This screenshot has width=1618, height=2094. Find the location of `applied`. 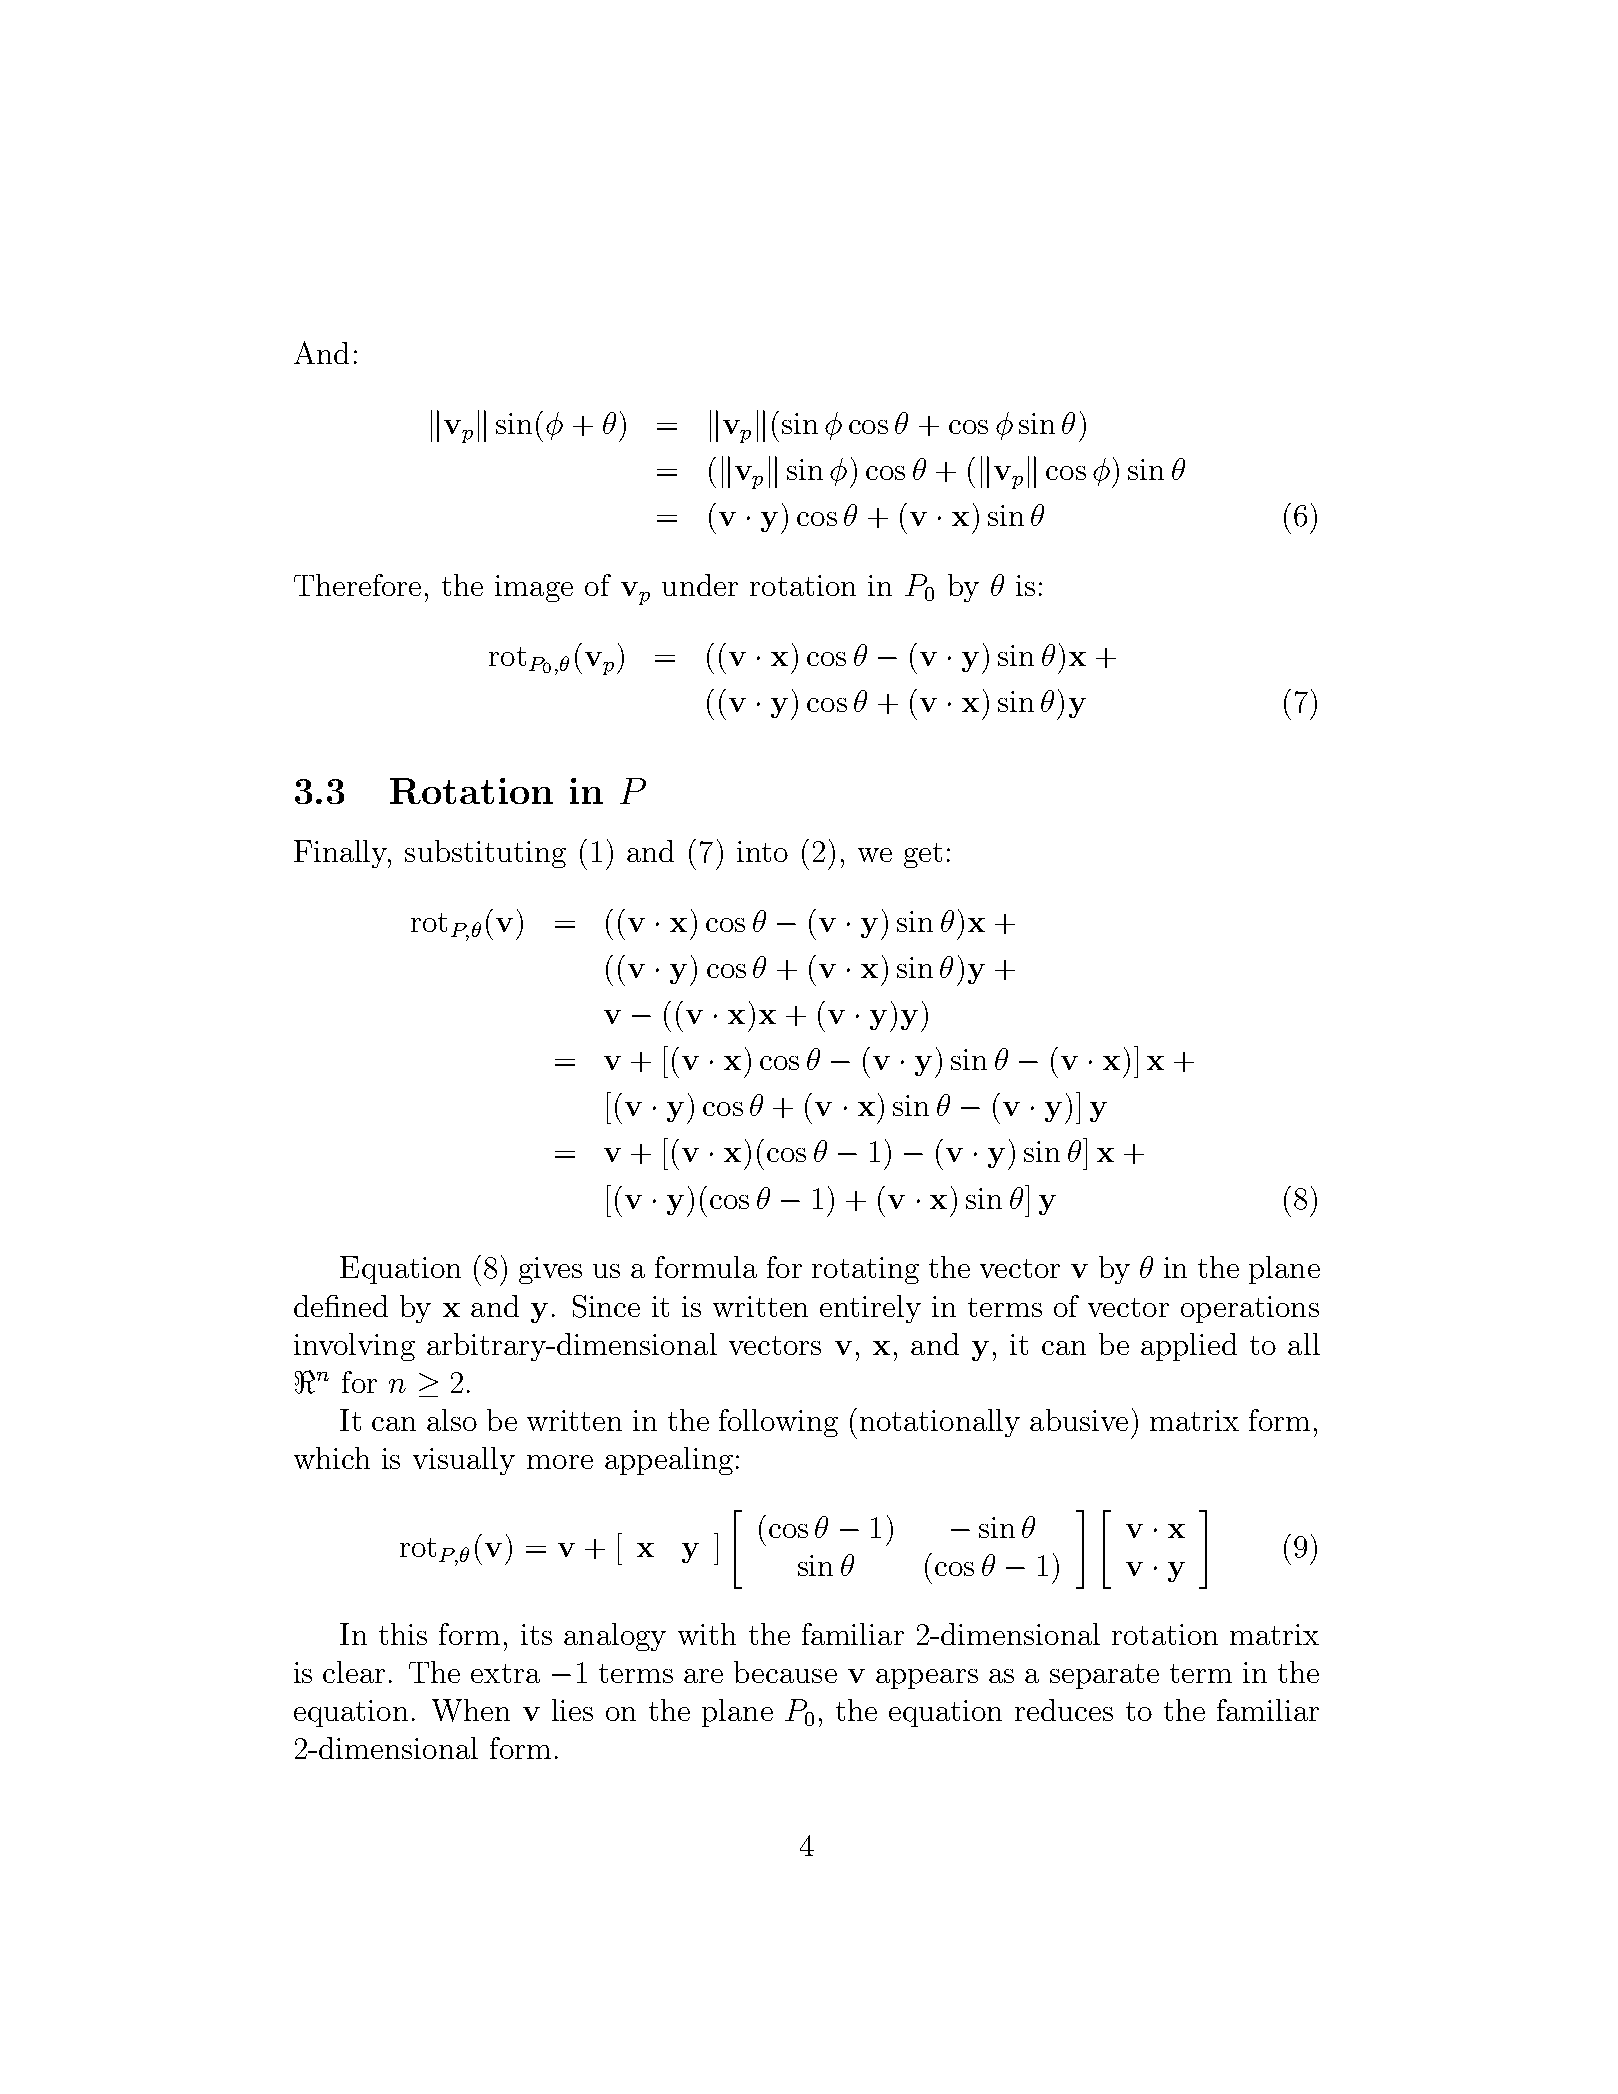

applied is located at coordinates (1189, 1347).
